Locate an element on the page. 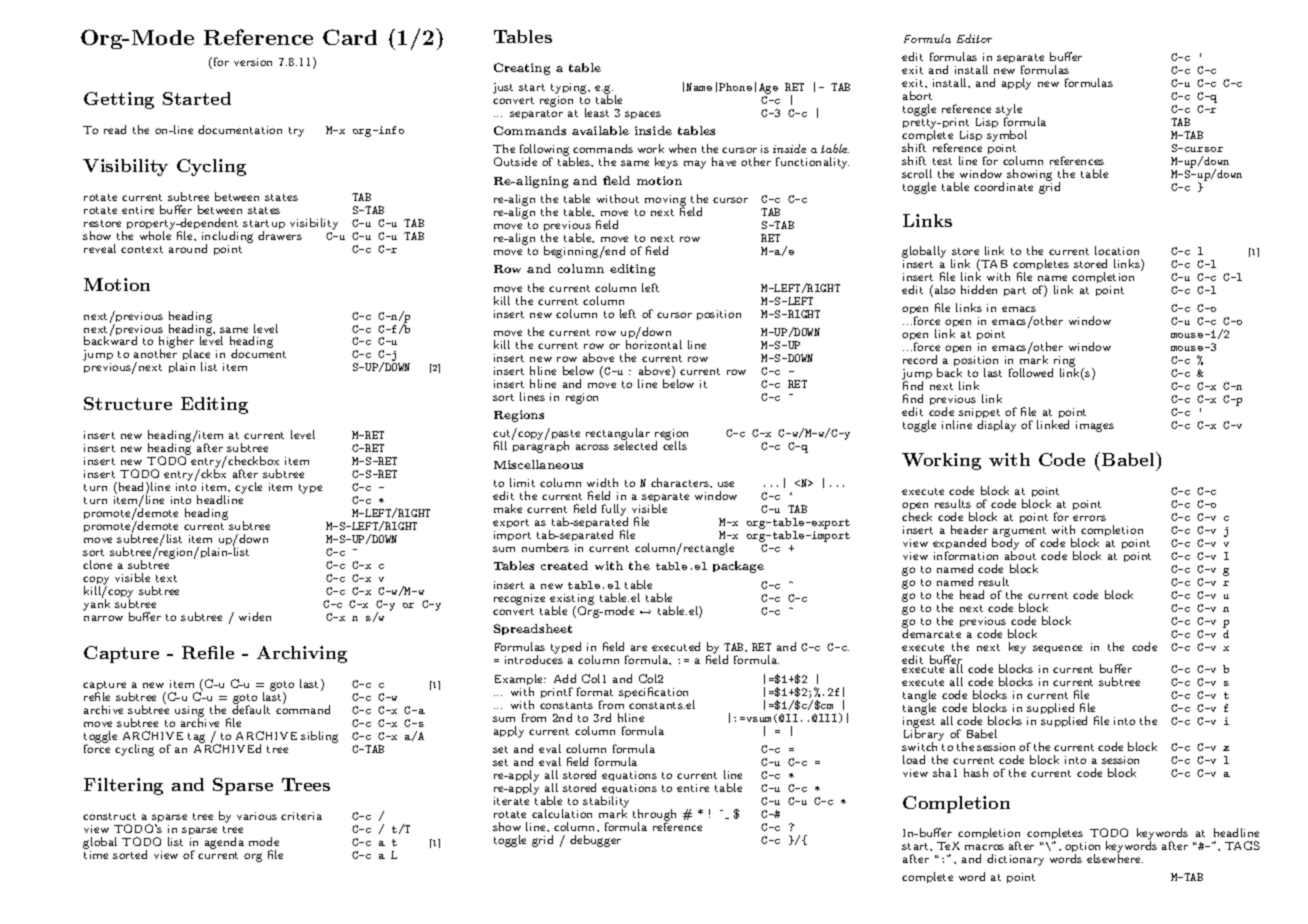 Image resolution: width=1308 pixels, height=924 pixels. agenda is located at coordinates (224, 843).
